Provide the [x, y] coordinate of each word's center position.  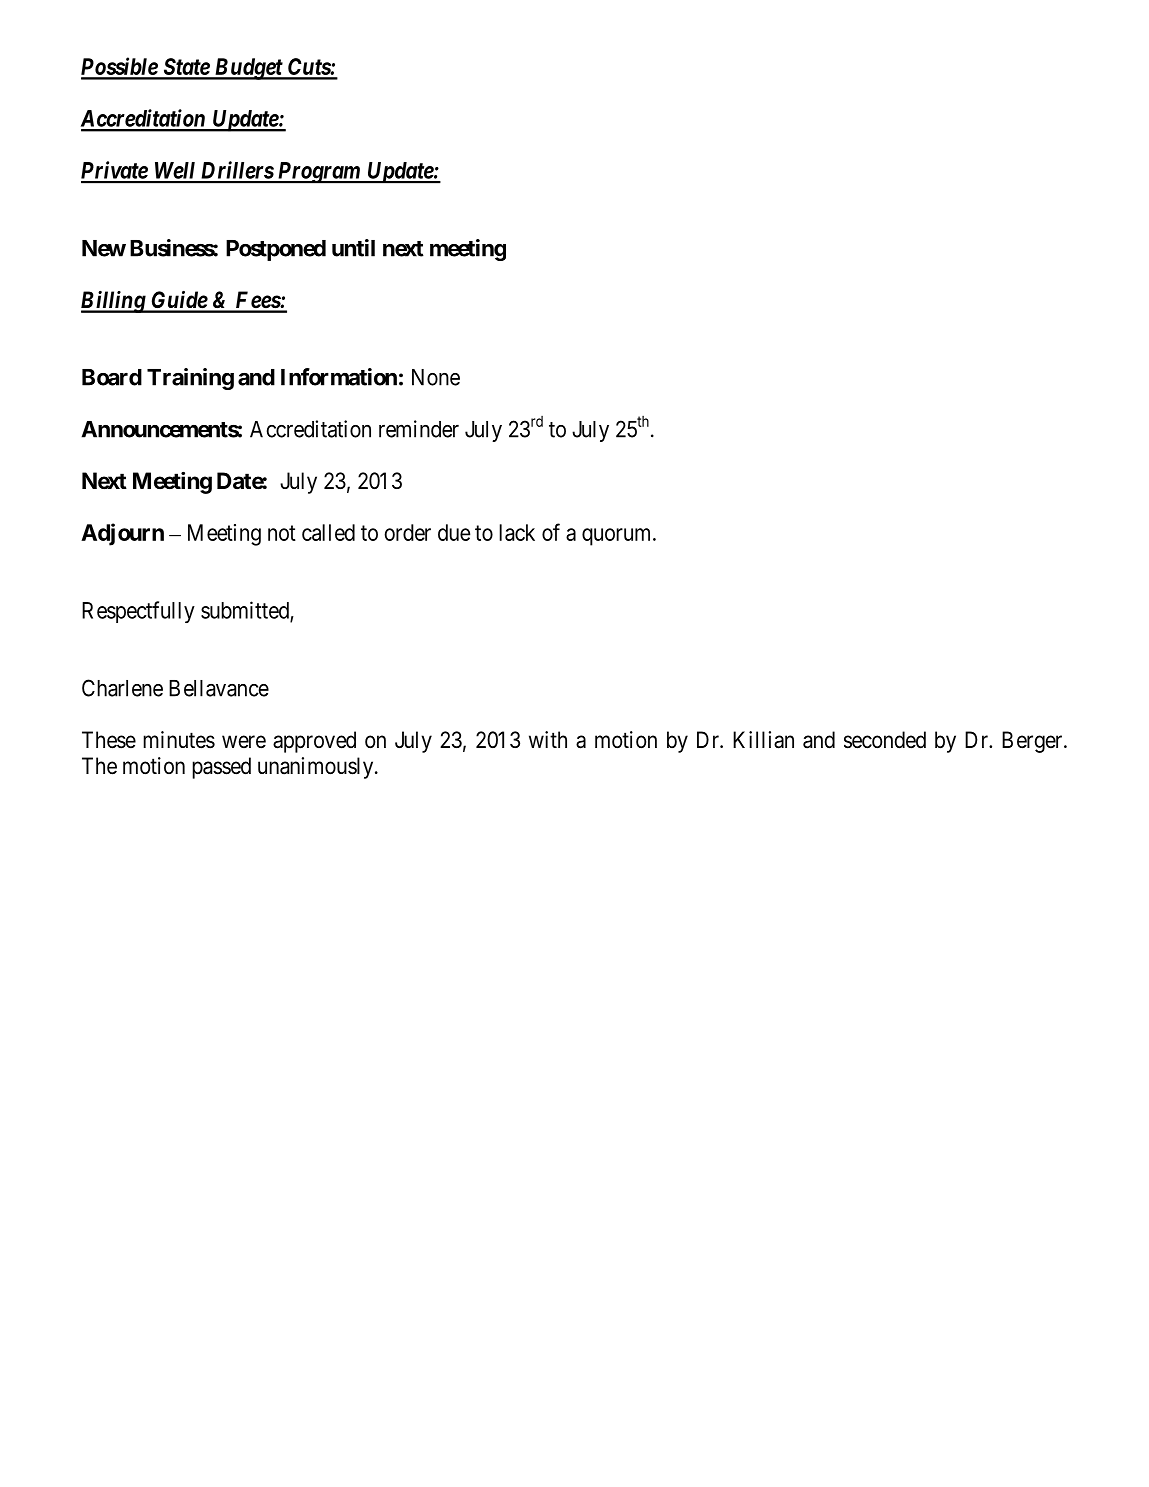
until [353, 248]
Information [339, 377]
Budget [248, 69]
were [244, 742]
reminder [419, 429]
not [282, 533]
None [436, 377]
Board [112, 377]
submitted [246, 611]
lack [517, 532]
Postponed [276, 250]
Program [318, 173]
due [454, 532]
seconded [885, 740]
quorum [618, 537]
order [407, 532]
